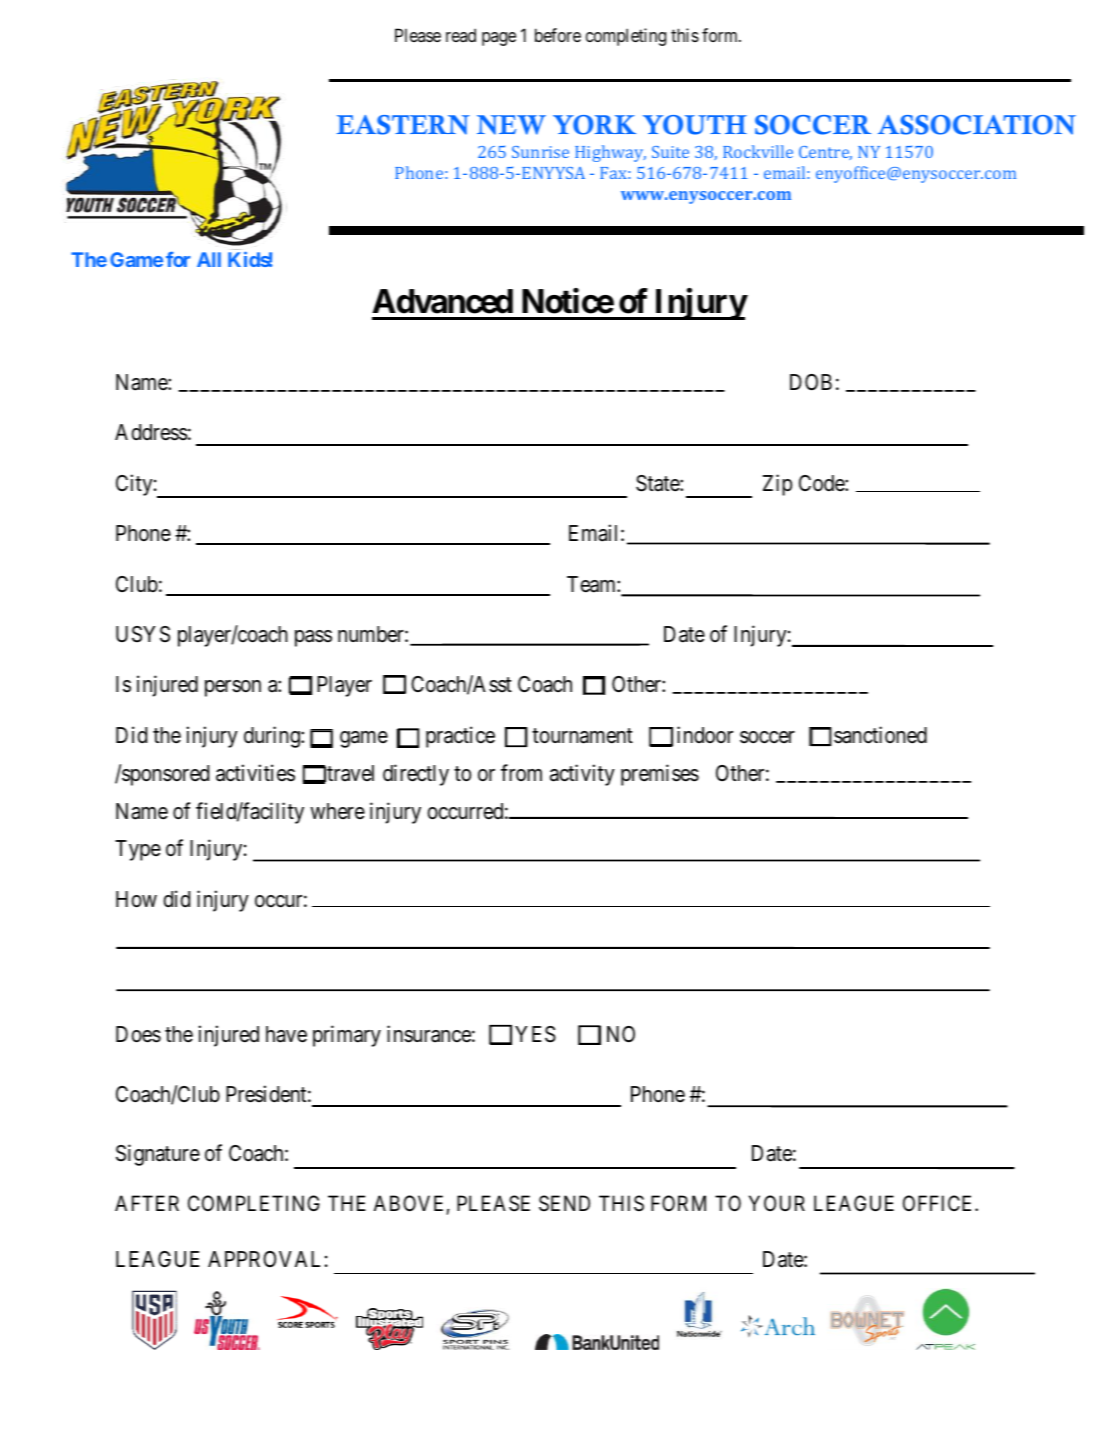 The image size is (1117, 1446). What do you see at coordinates (977, 125) in the screenshot?
I see `ASSOCIATION` at bounding box center [977, 125].
